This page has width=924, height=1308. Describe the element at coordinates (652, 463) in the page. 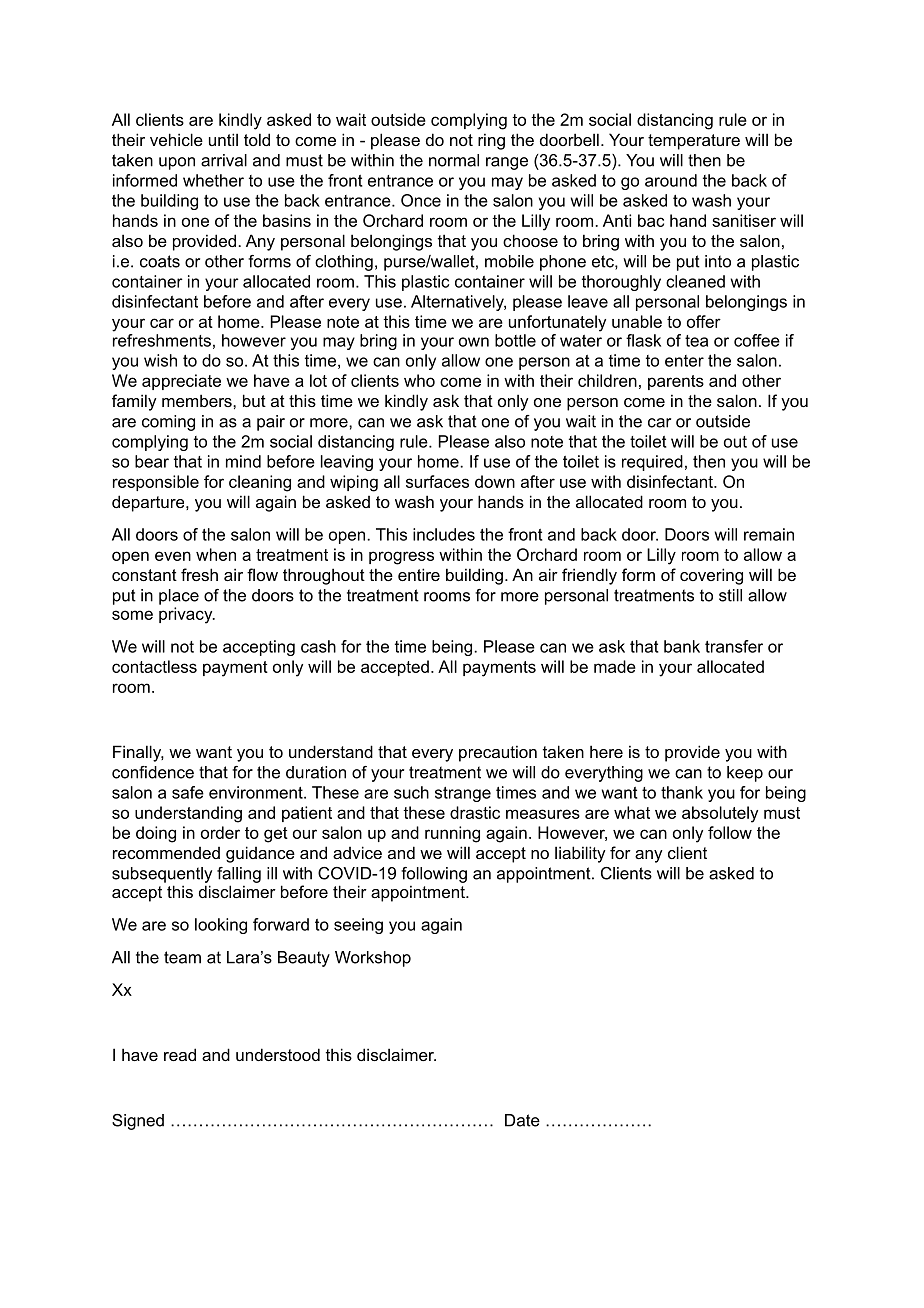

I see `required` at that location.
